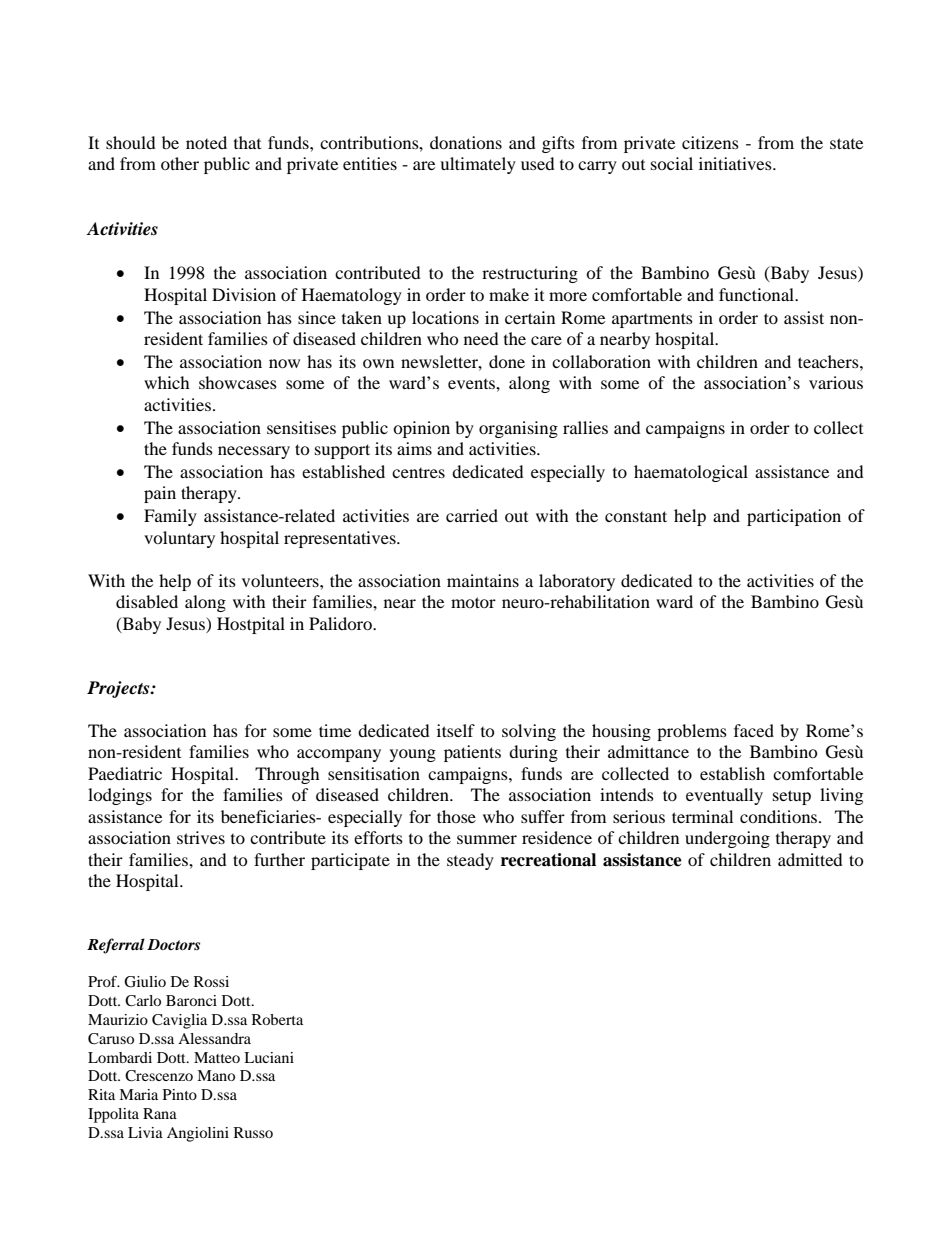 Image resolution: width=952 pixels, height=1233 pixels. What do you see at coordinates (736, 163) in the document?
I see `initiatives` at bounding box center [736, 163].
